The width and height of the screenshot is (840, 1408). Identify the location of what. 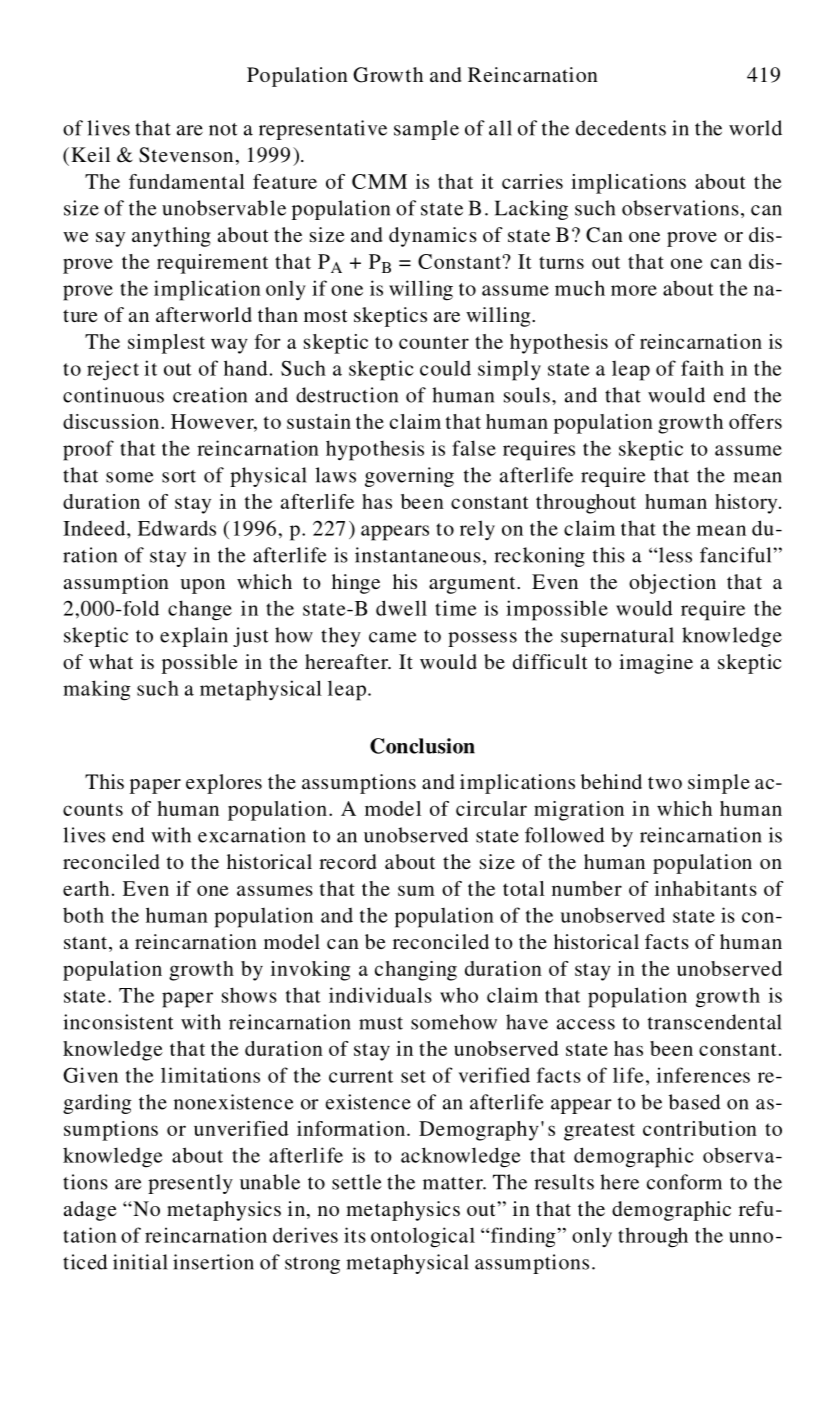
(111, 661).
